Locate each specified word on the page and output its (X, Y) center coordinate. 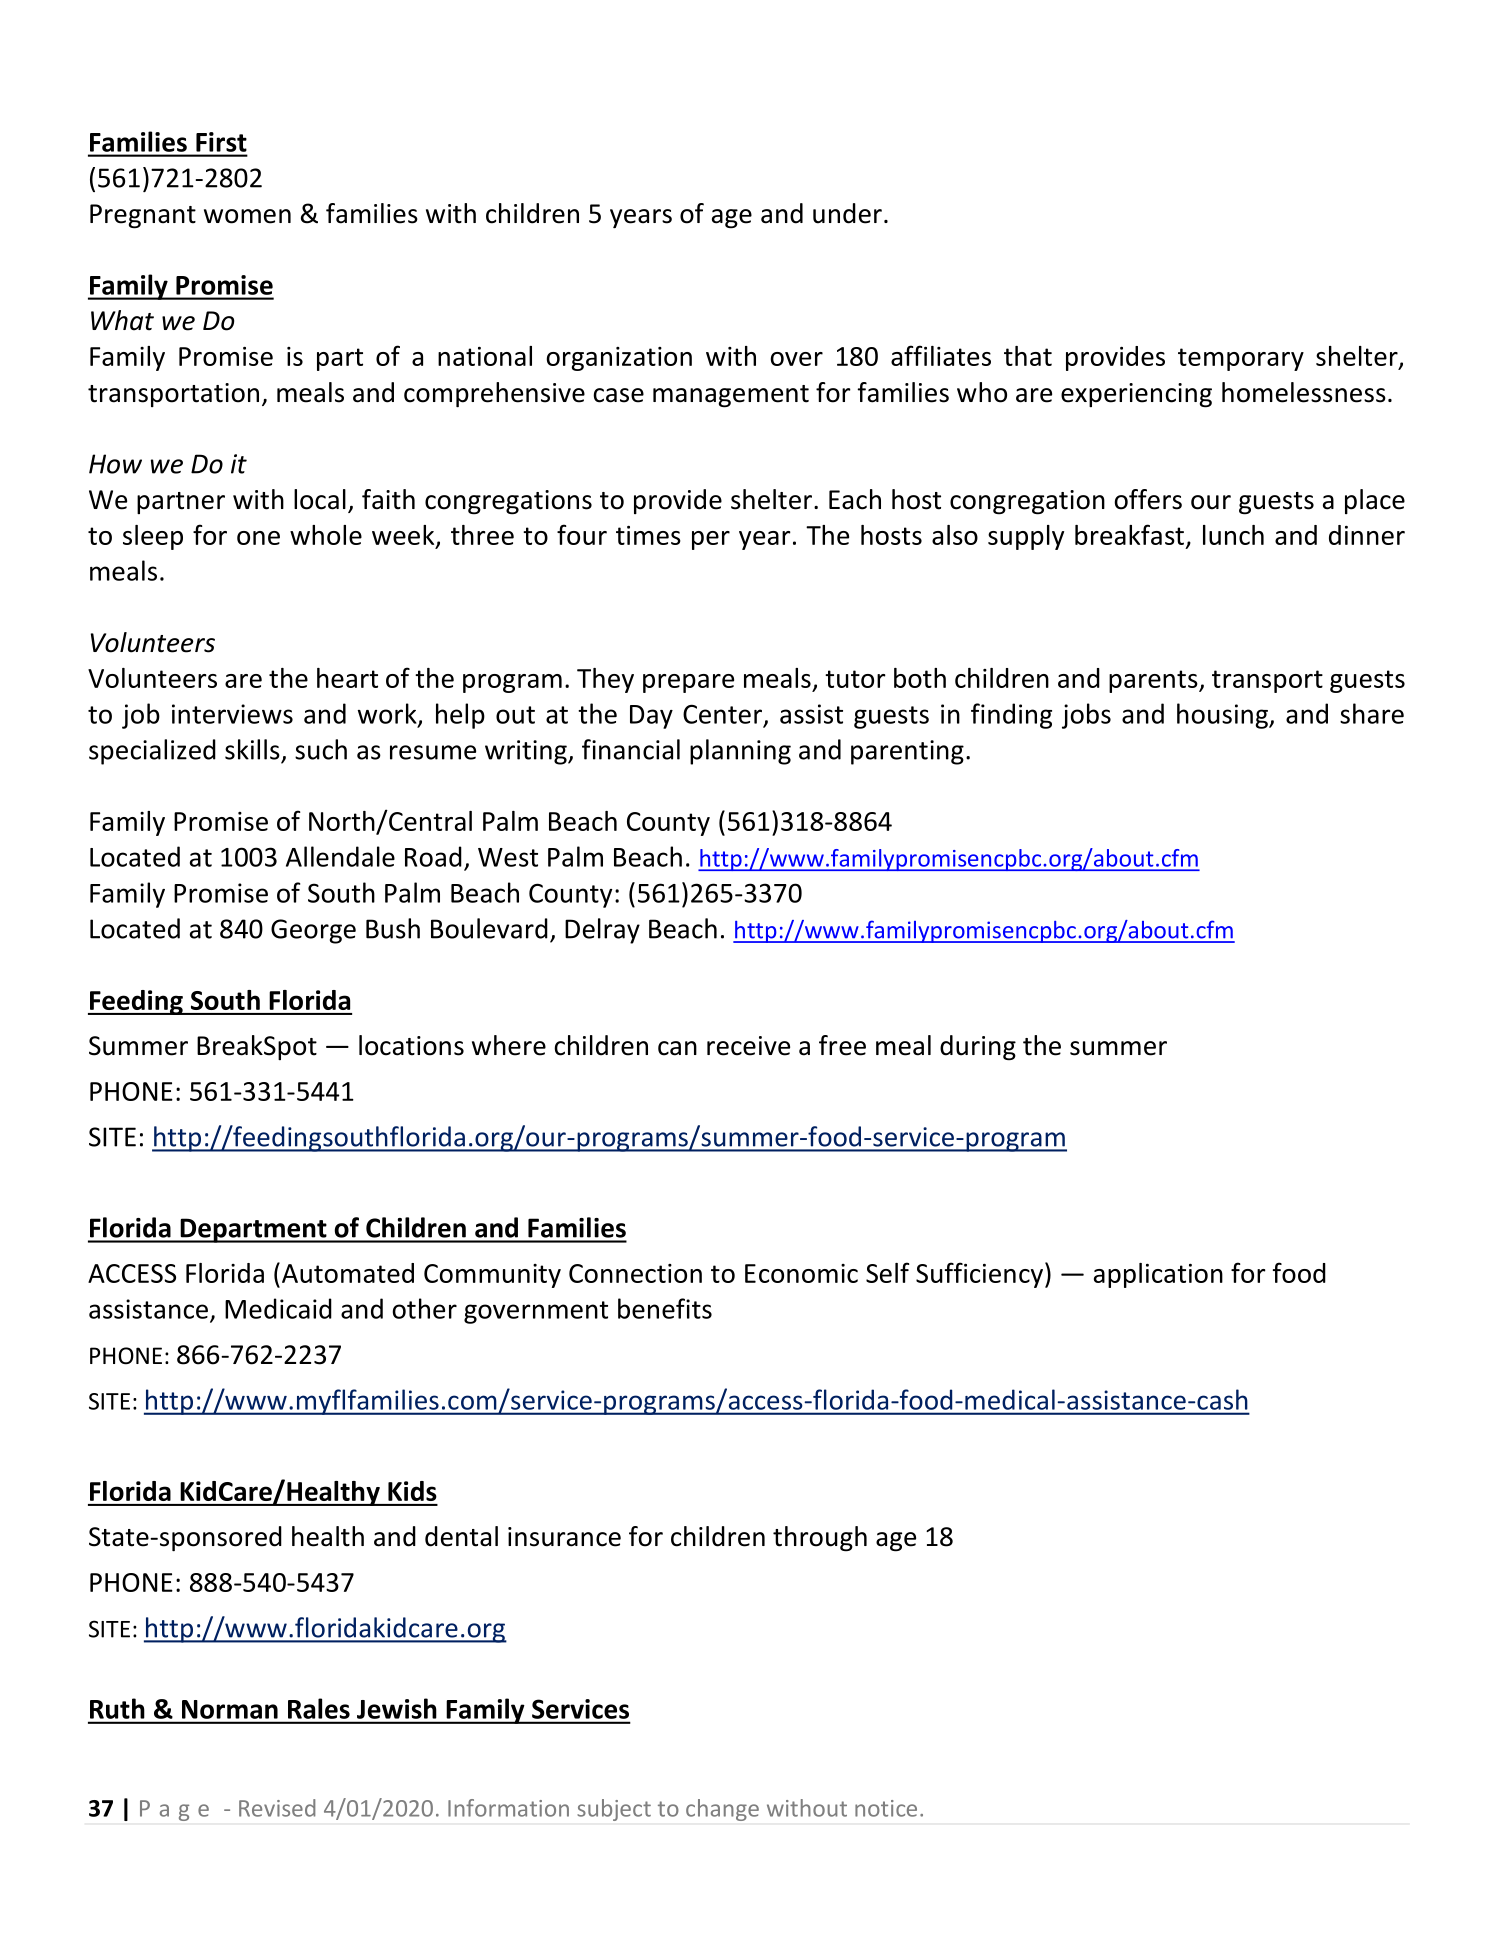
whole (326, 535)
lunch (1233, 535)
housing (1223, 716)
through (820, 1539)
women (247, 216)
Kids (412, 1491)
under (847, 213)
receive (748, 1046)
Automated (346, 1272)
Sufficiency (979, 1275)
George (313, 931)
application (1158, 1275)
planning (740, 752)
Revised (277, 1808)
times (648, 535)
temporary (1241, 359)
